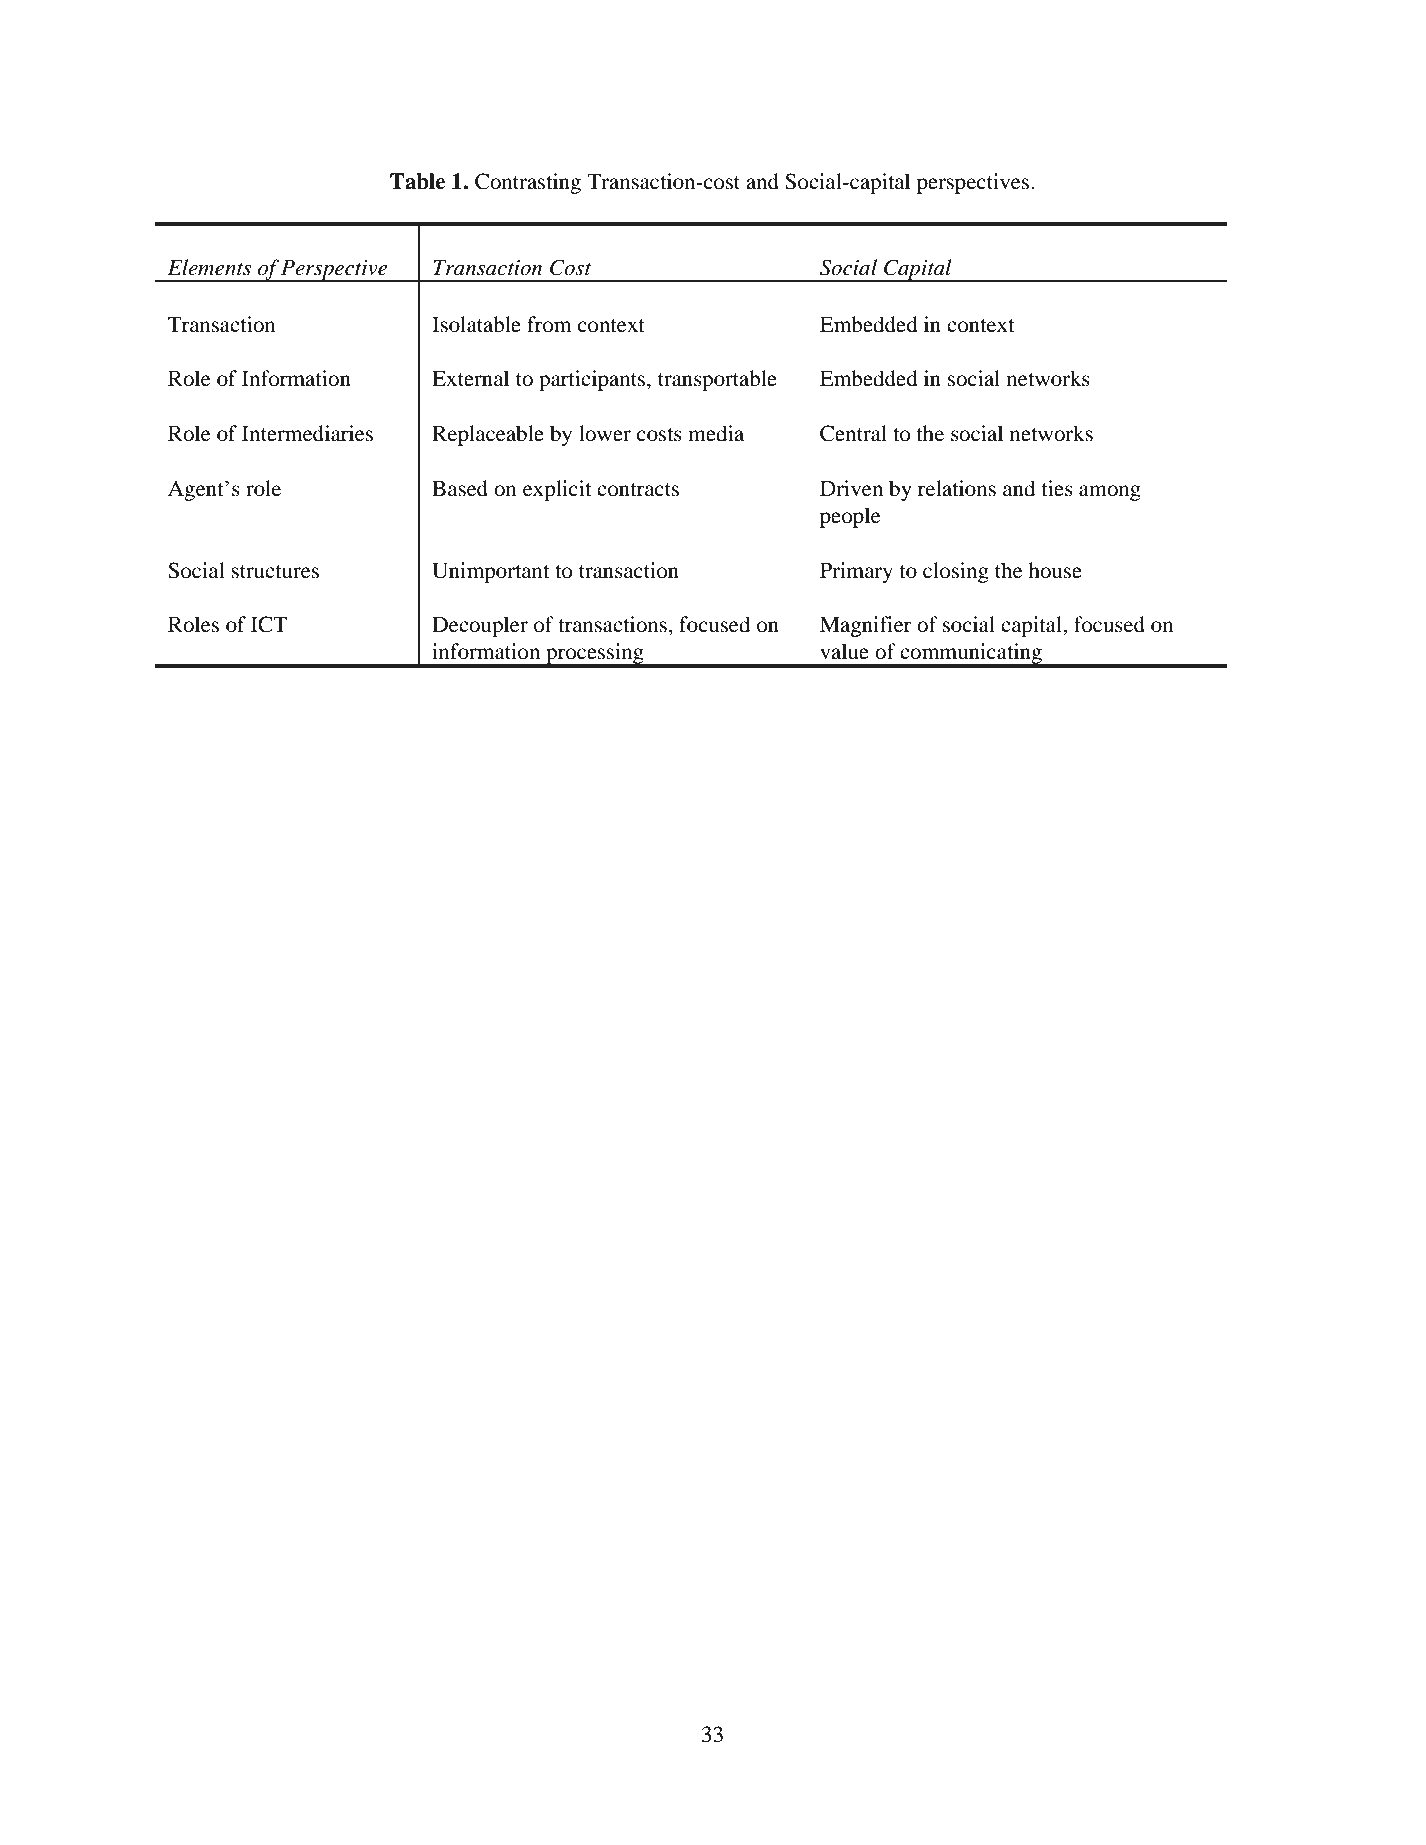 This screenshot has width=1426, height=1845. Describe the element at coordinates (853, 433) in the screenshot. I see `Central` at that location.
